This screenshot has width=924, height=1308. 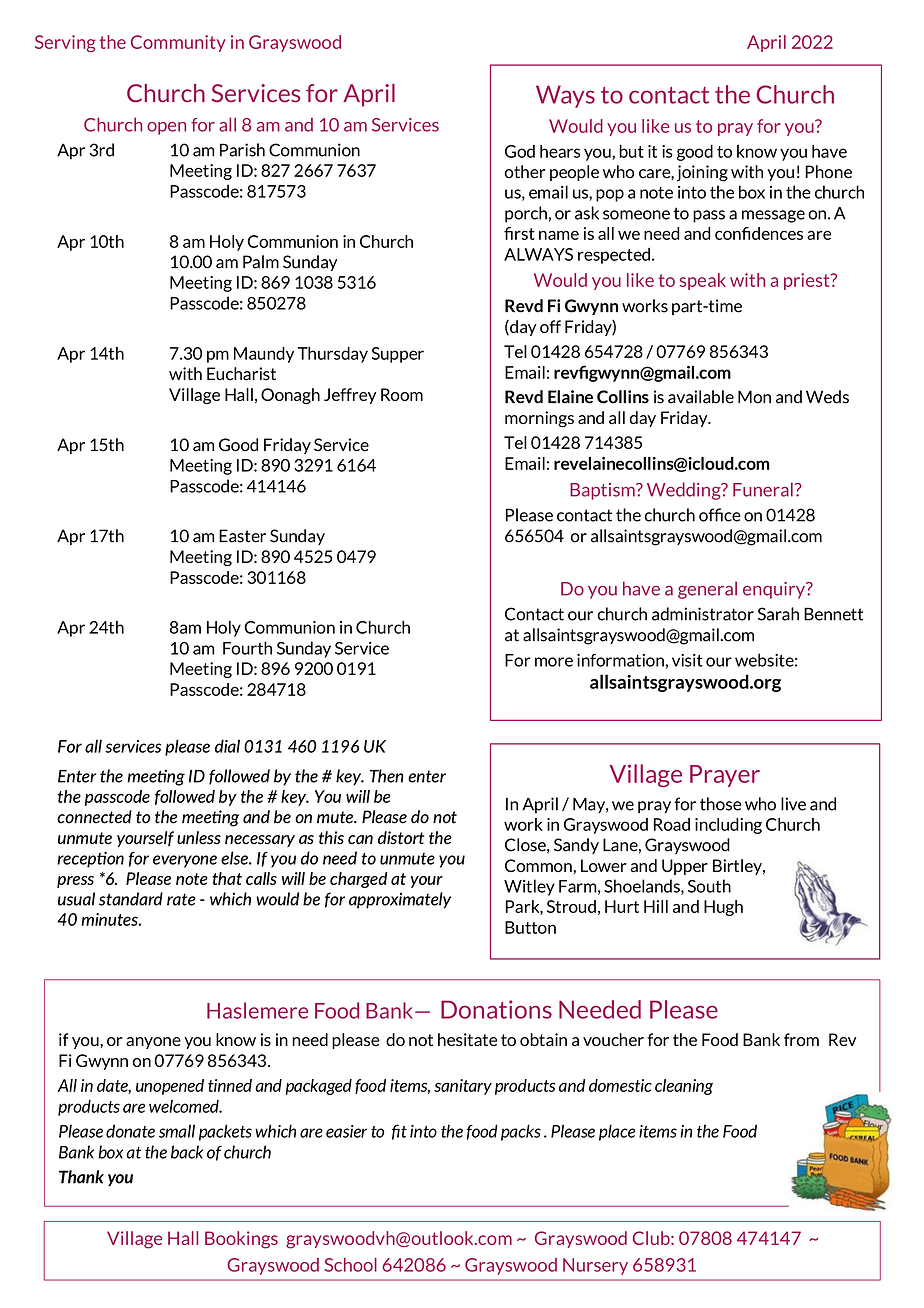 I want to click on Easter, so click(x=242, y=536).
